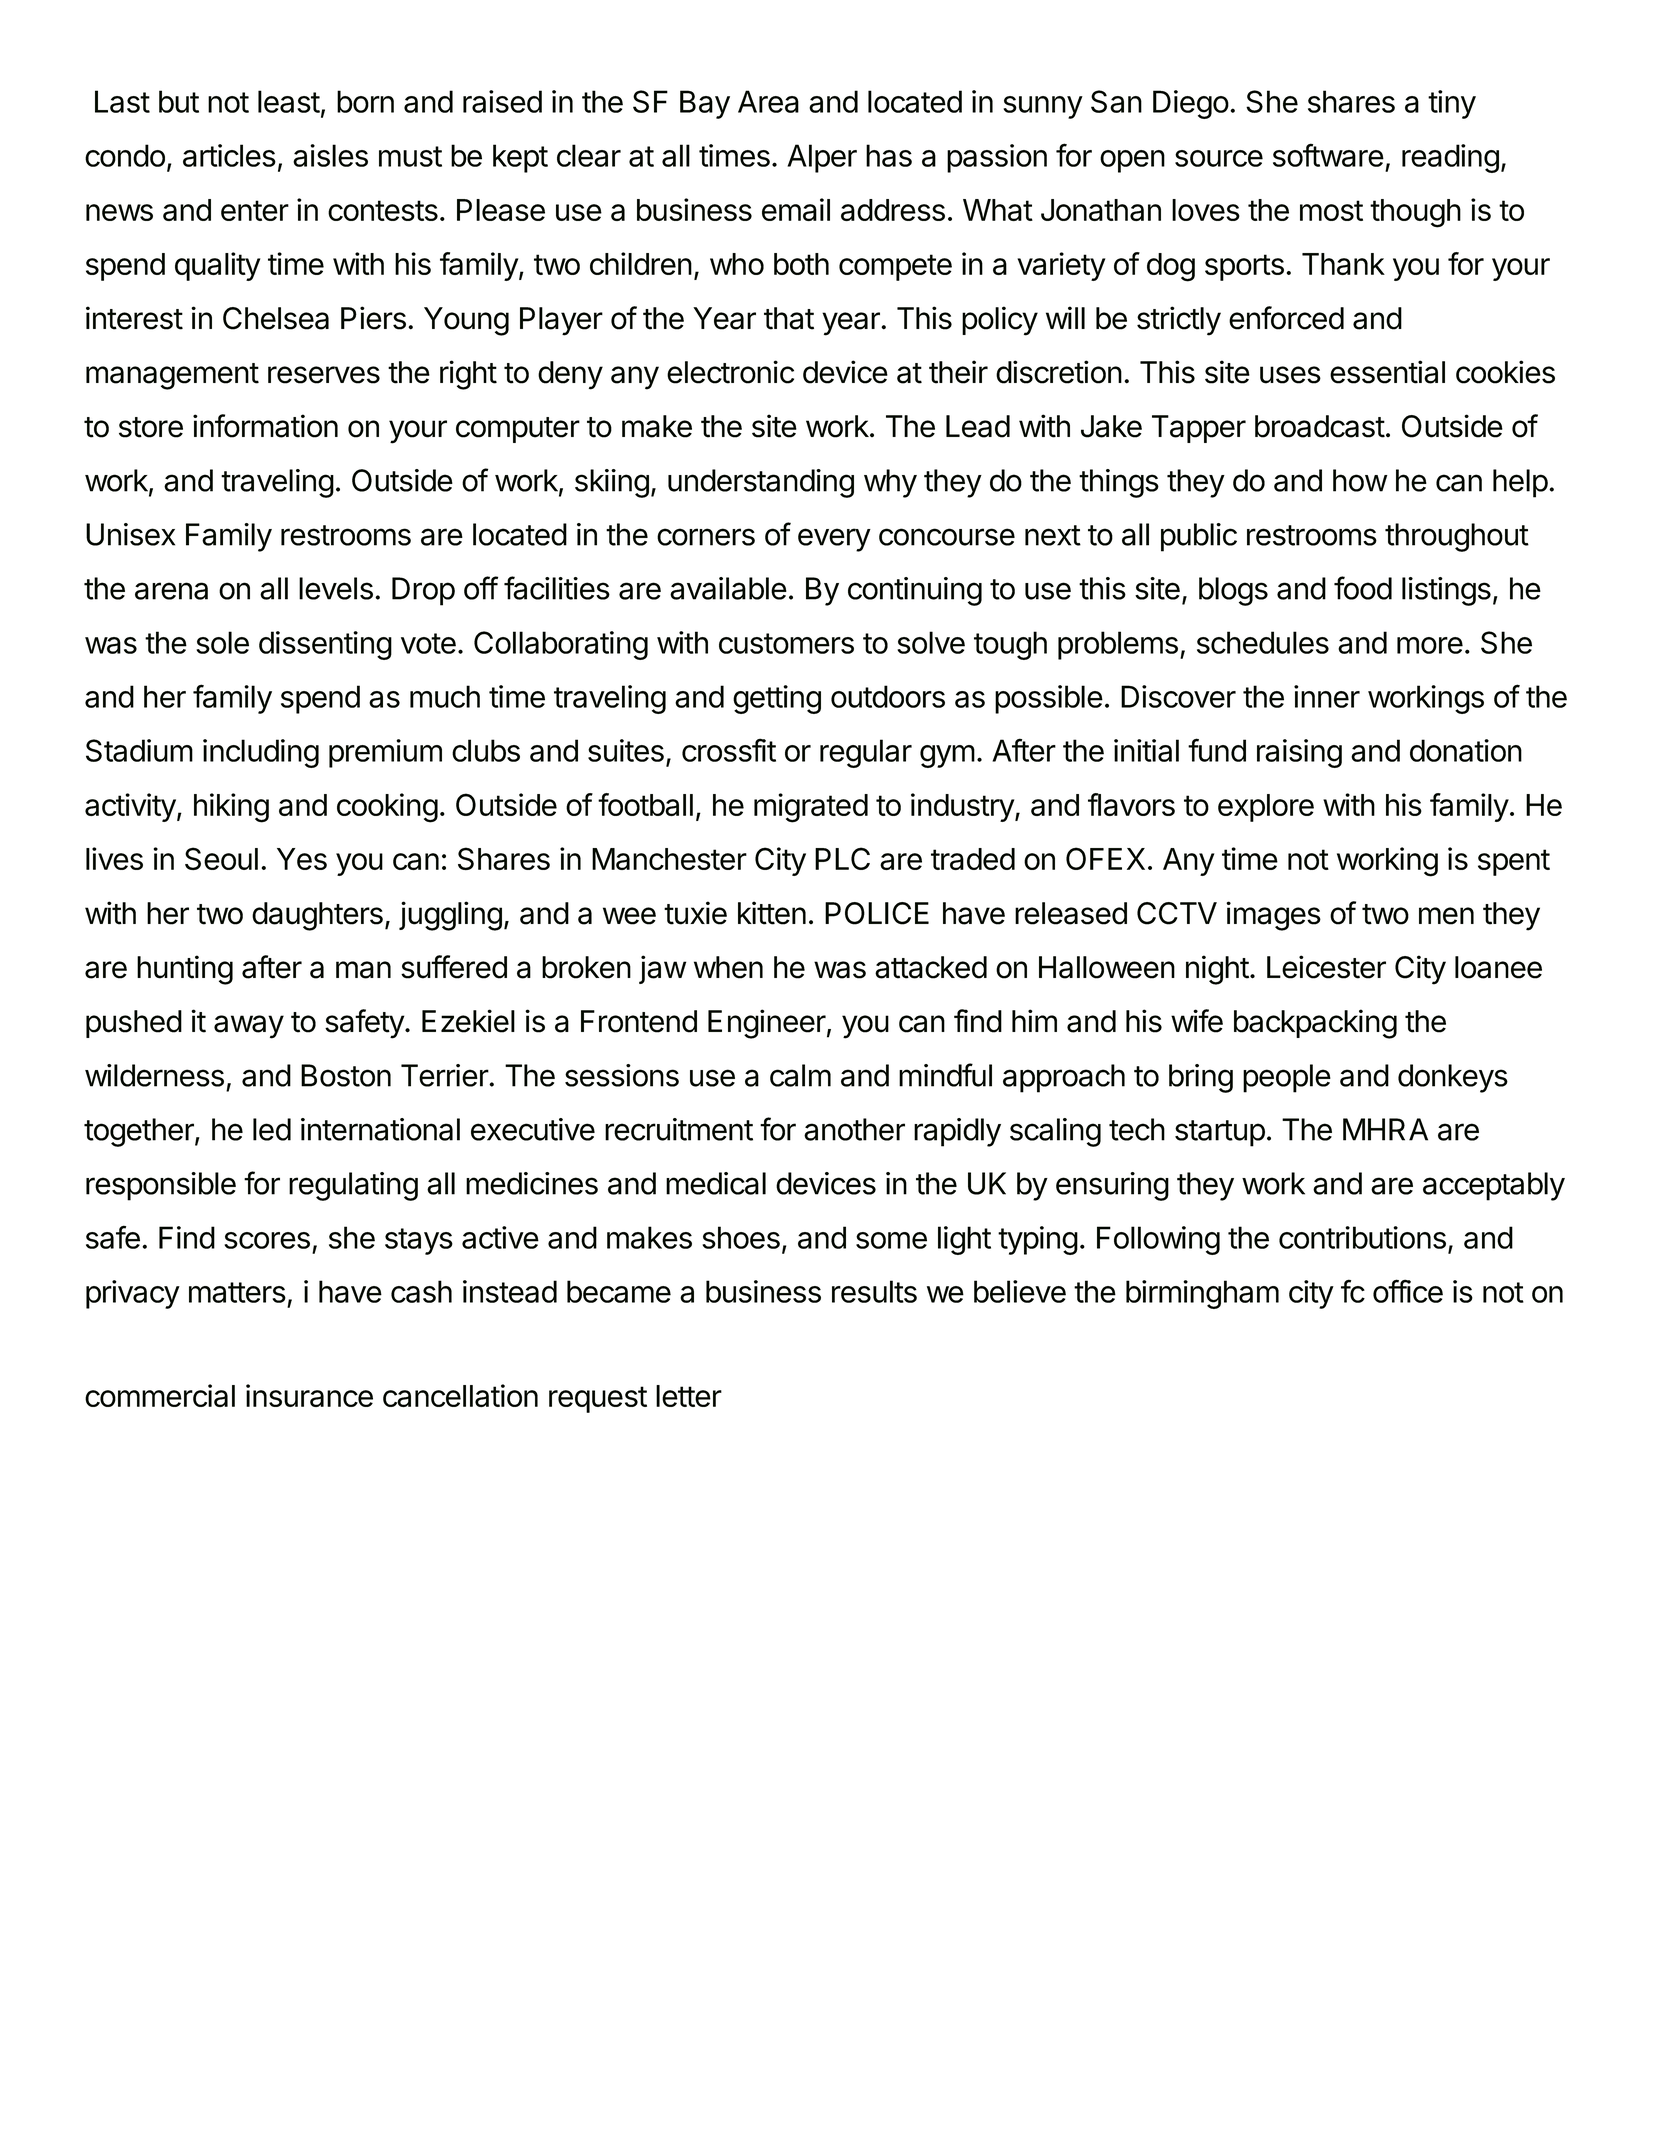 Image resolution: width=1655 pixels, height=2142 pixels. Describe the element at coordinates (309, 1395) in the page. I see `insurance` at that location.
